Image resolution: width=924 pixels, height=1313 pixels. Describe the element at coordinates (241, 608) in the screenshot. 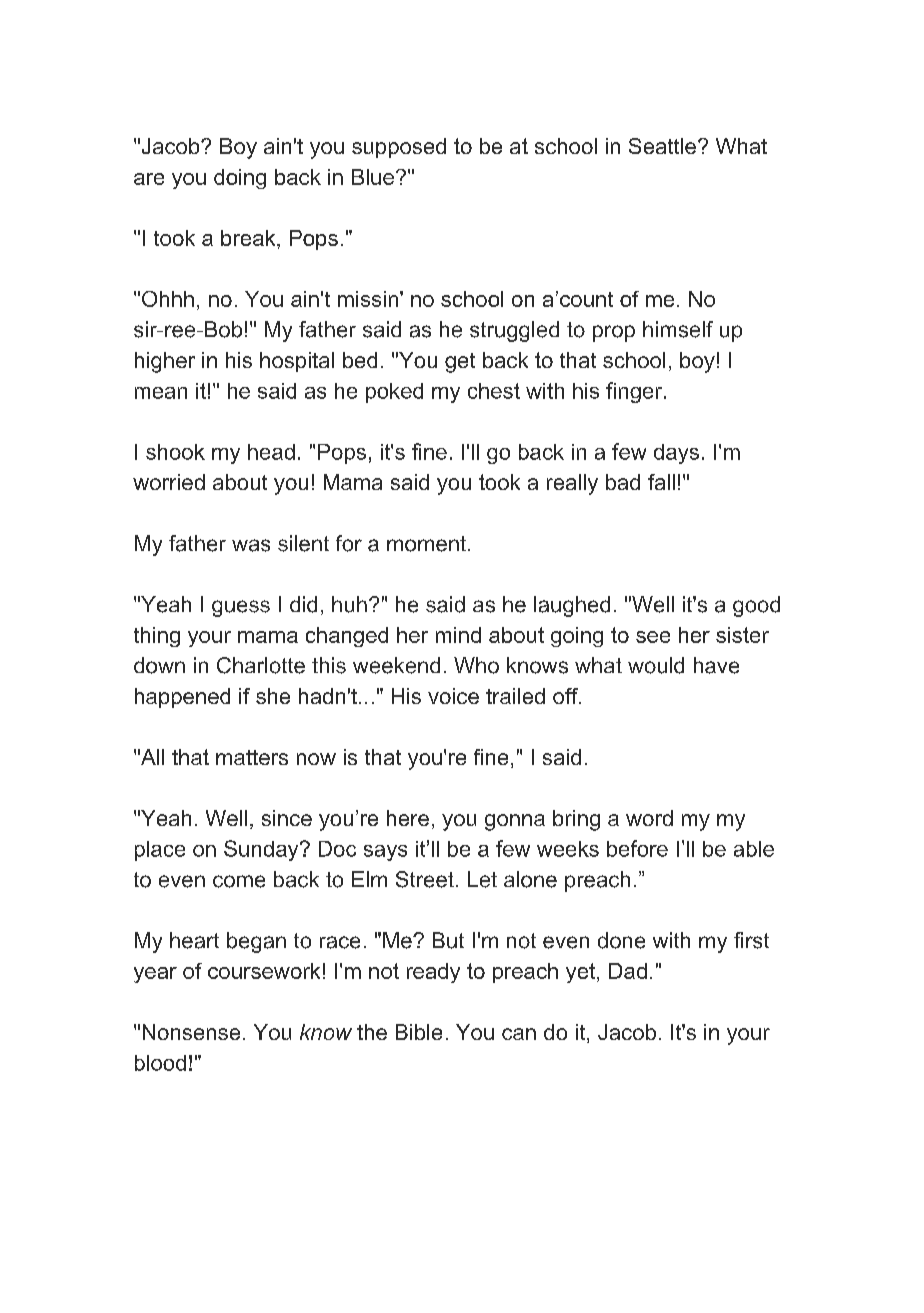

I see `guess` at that location.
